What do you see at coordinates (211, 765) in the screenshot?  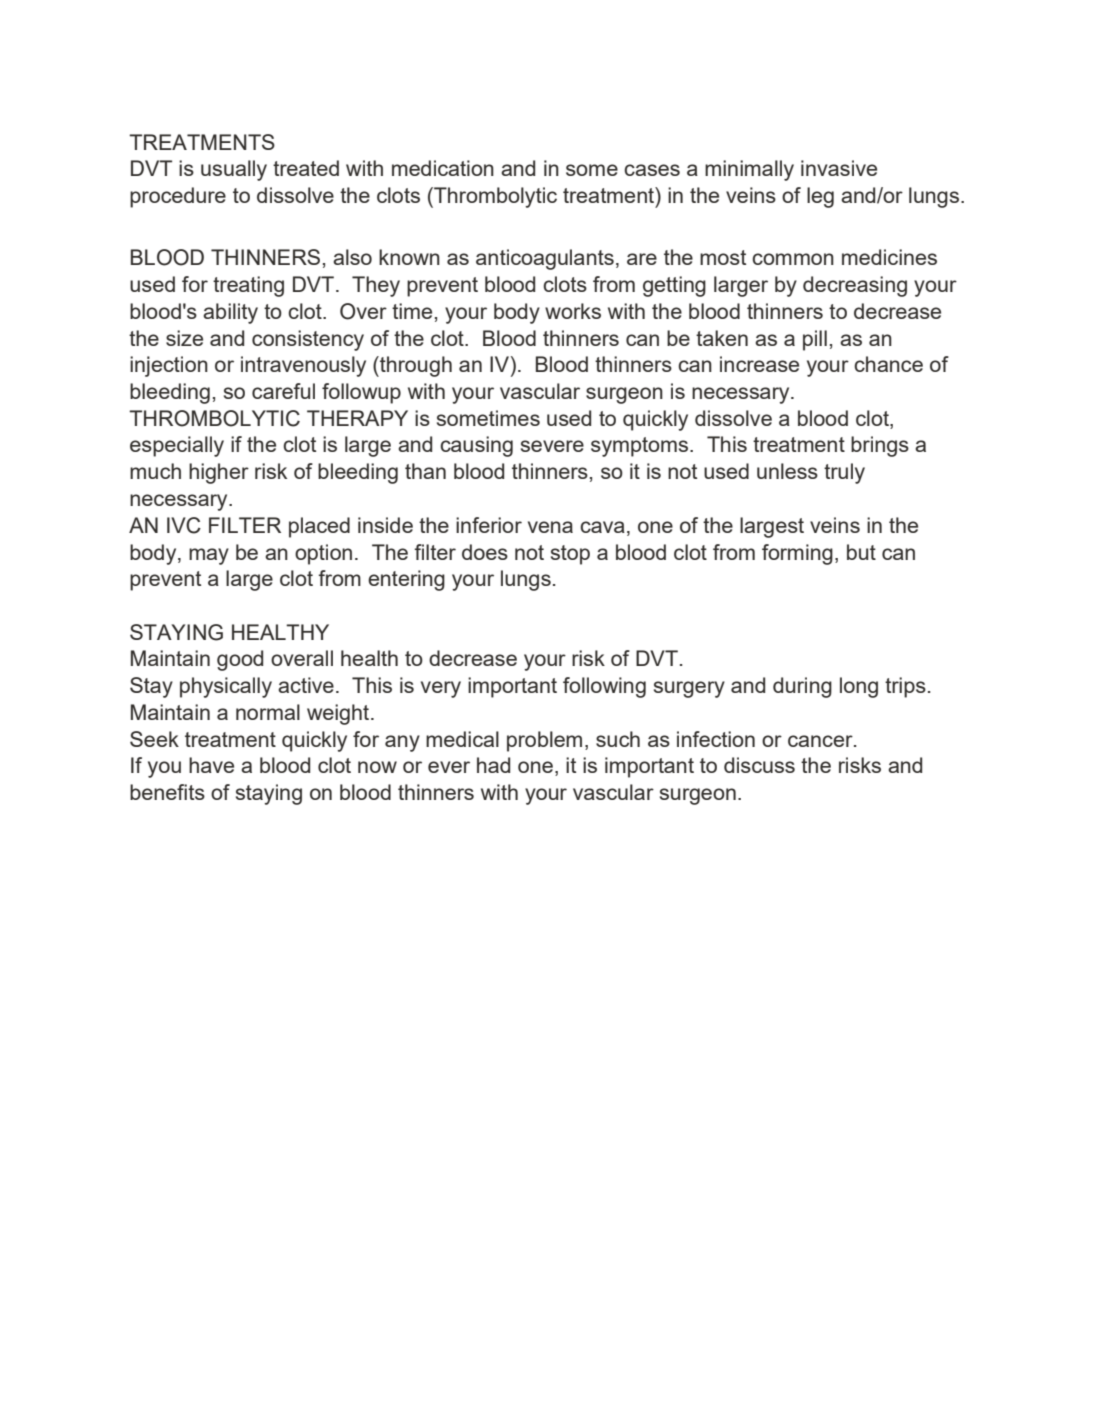 I see `have` at bounding box center [211, 765].
